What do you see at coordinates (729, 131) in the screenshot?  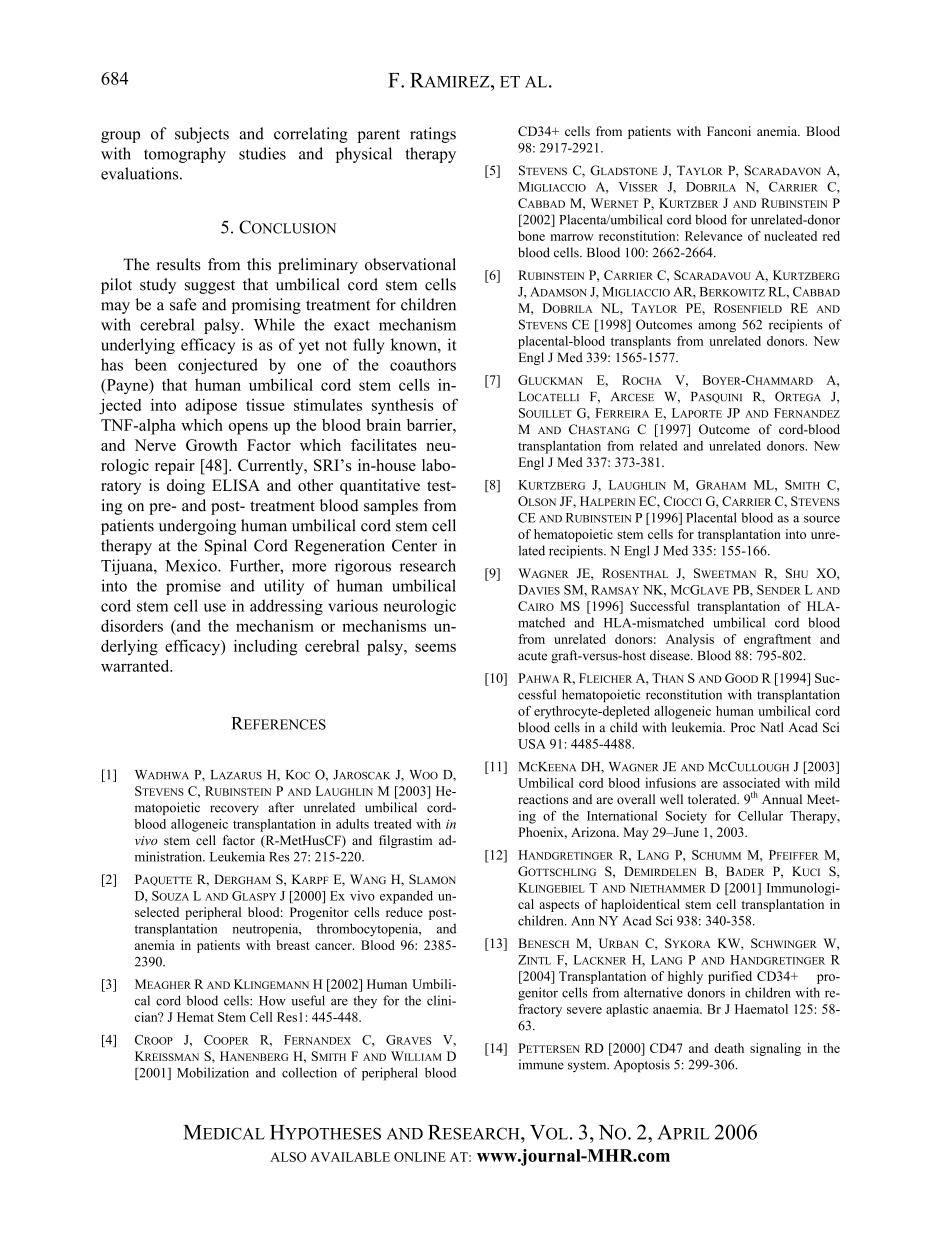 I see `Fanconi` at bounding box center [729, 131].
